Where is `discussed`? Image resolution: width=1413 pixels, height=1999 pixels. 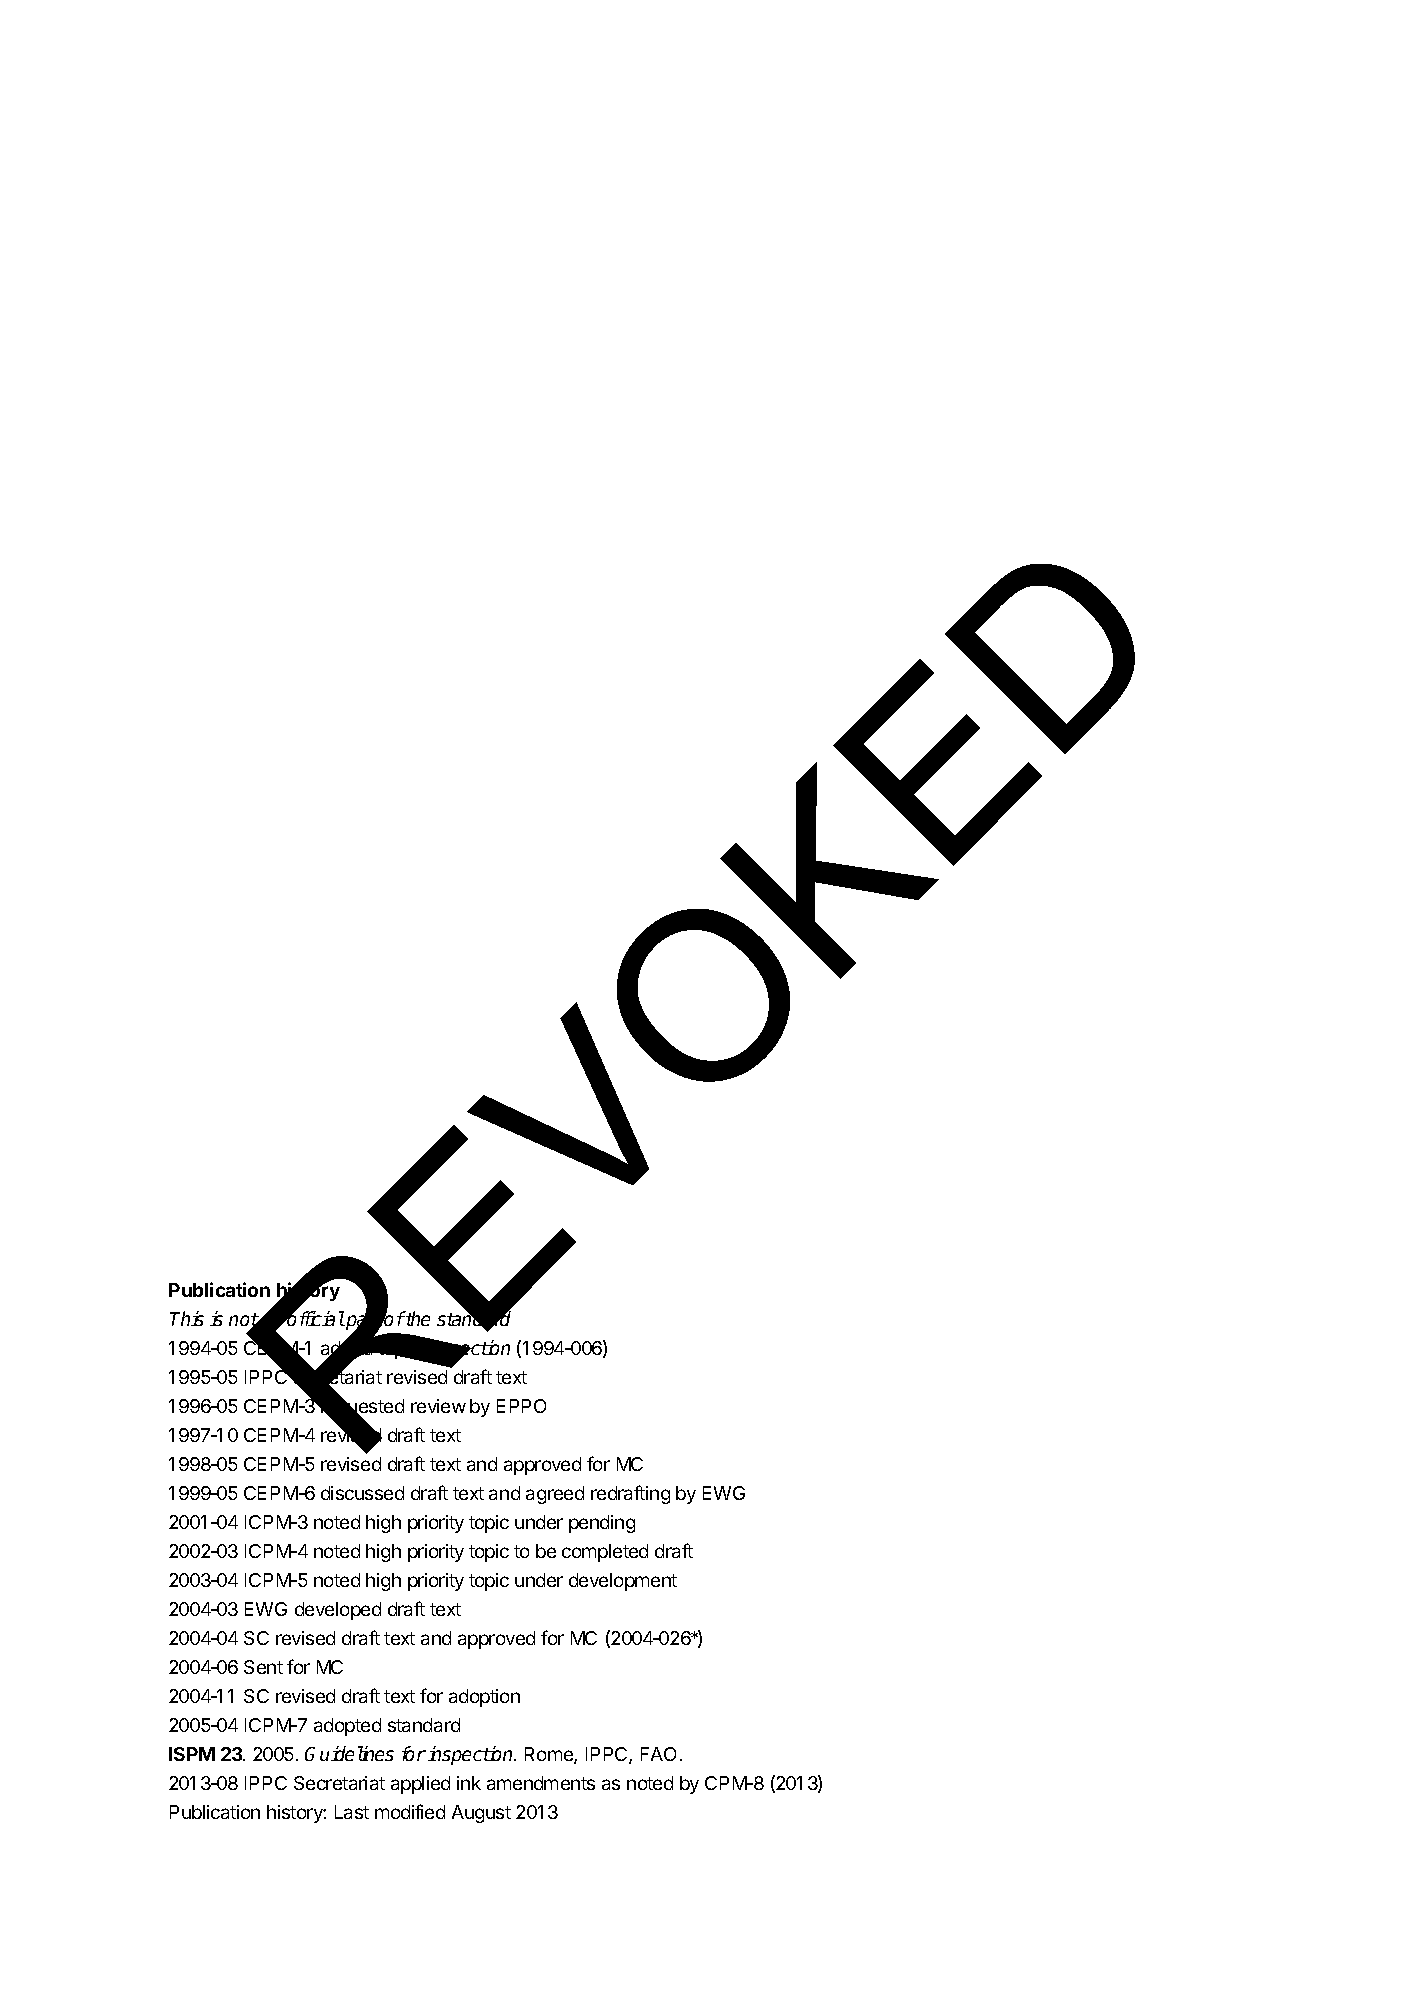
discussed is located at coordinates (362, 1493).
